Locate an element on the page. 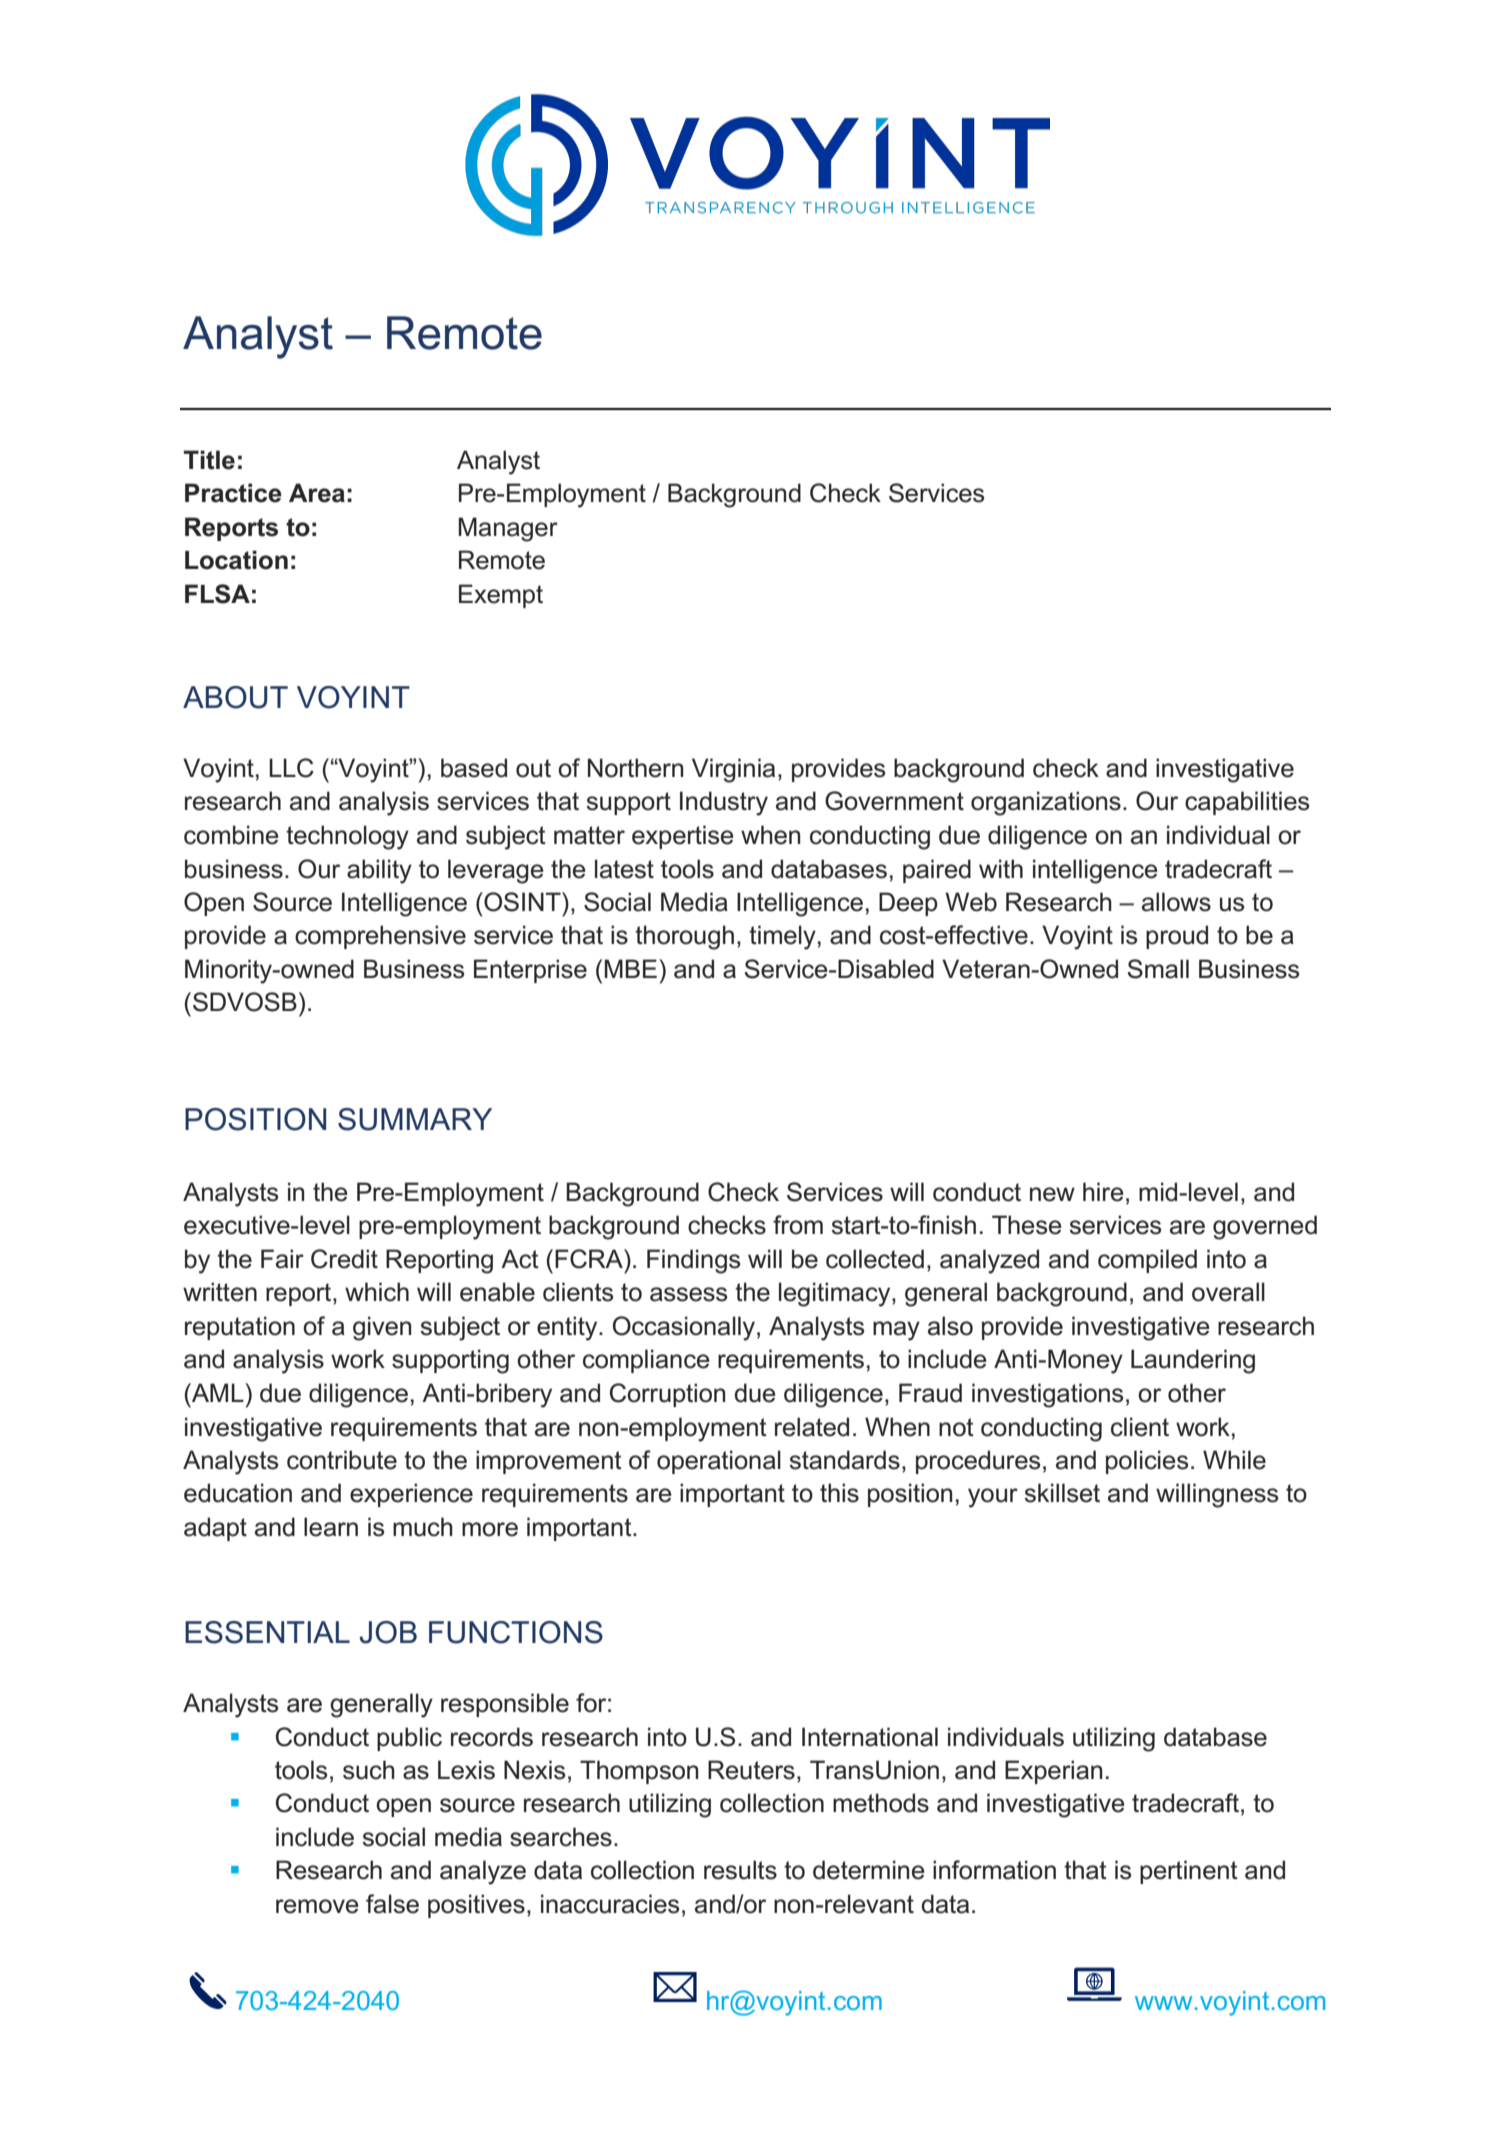  Area is located at coordinates (317, 493).
